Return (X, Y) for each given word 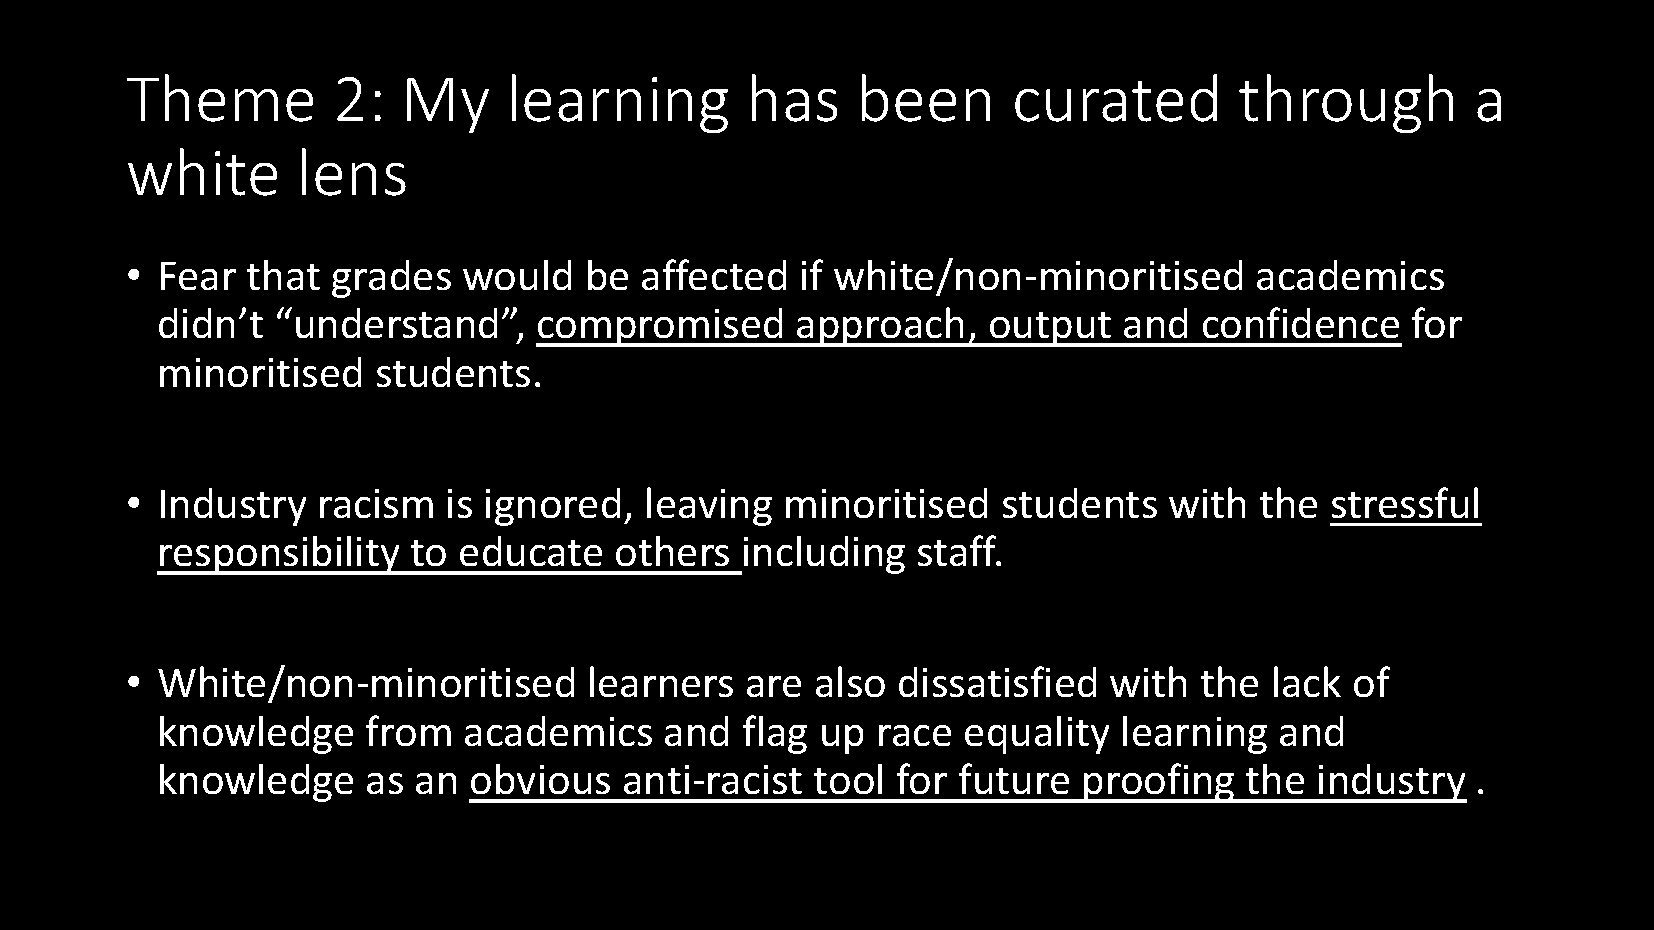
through (1346, 103)
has (794, 98)
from (408, 730)
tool (848, 779)
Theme (220, 98)
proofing (1159, 783)
